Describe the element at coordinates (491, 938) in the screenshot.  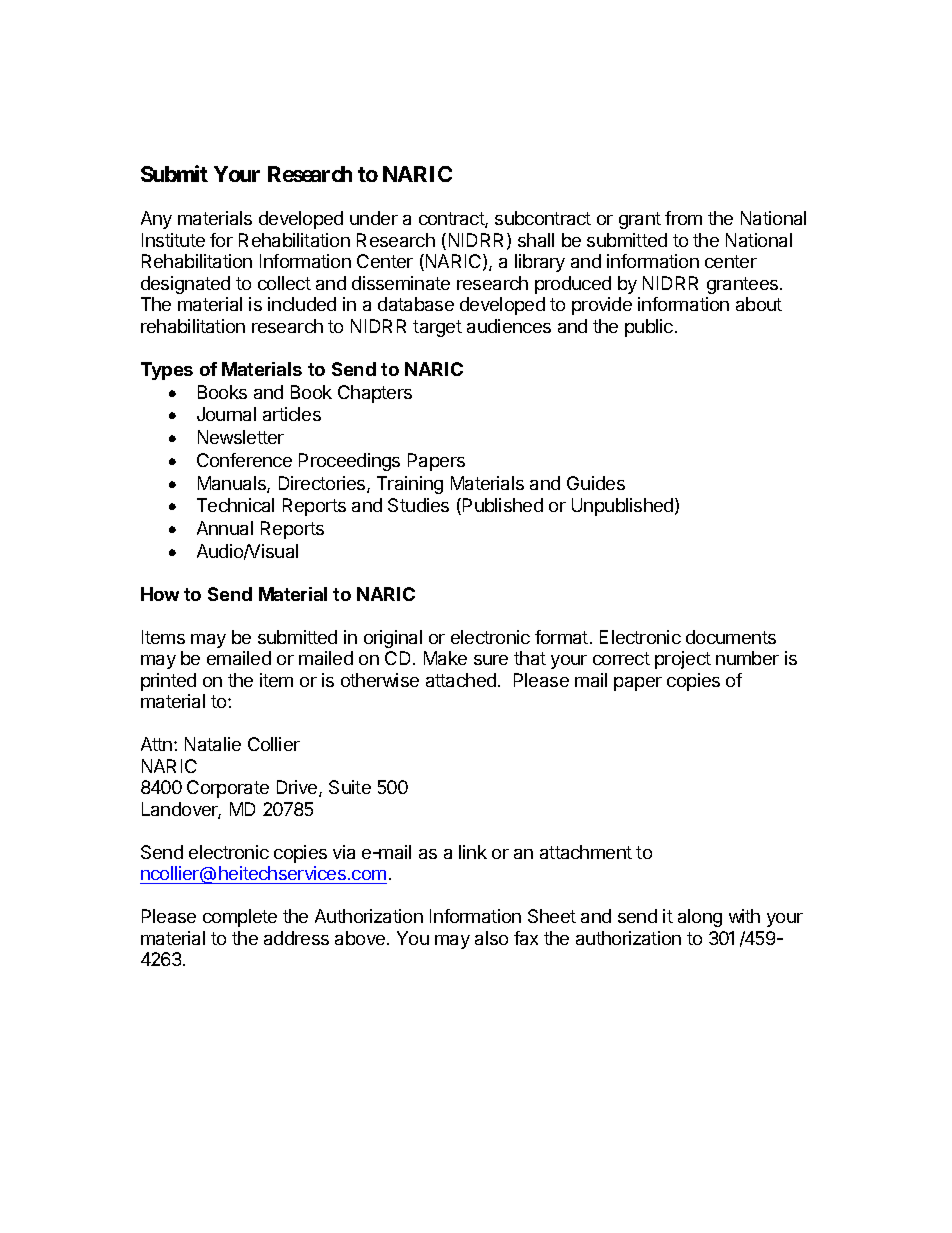
I see `also` at that location.
